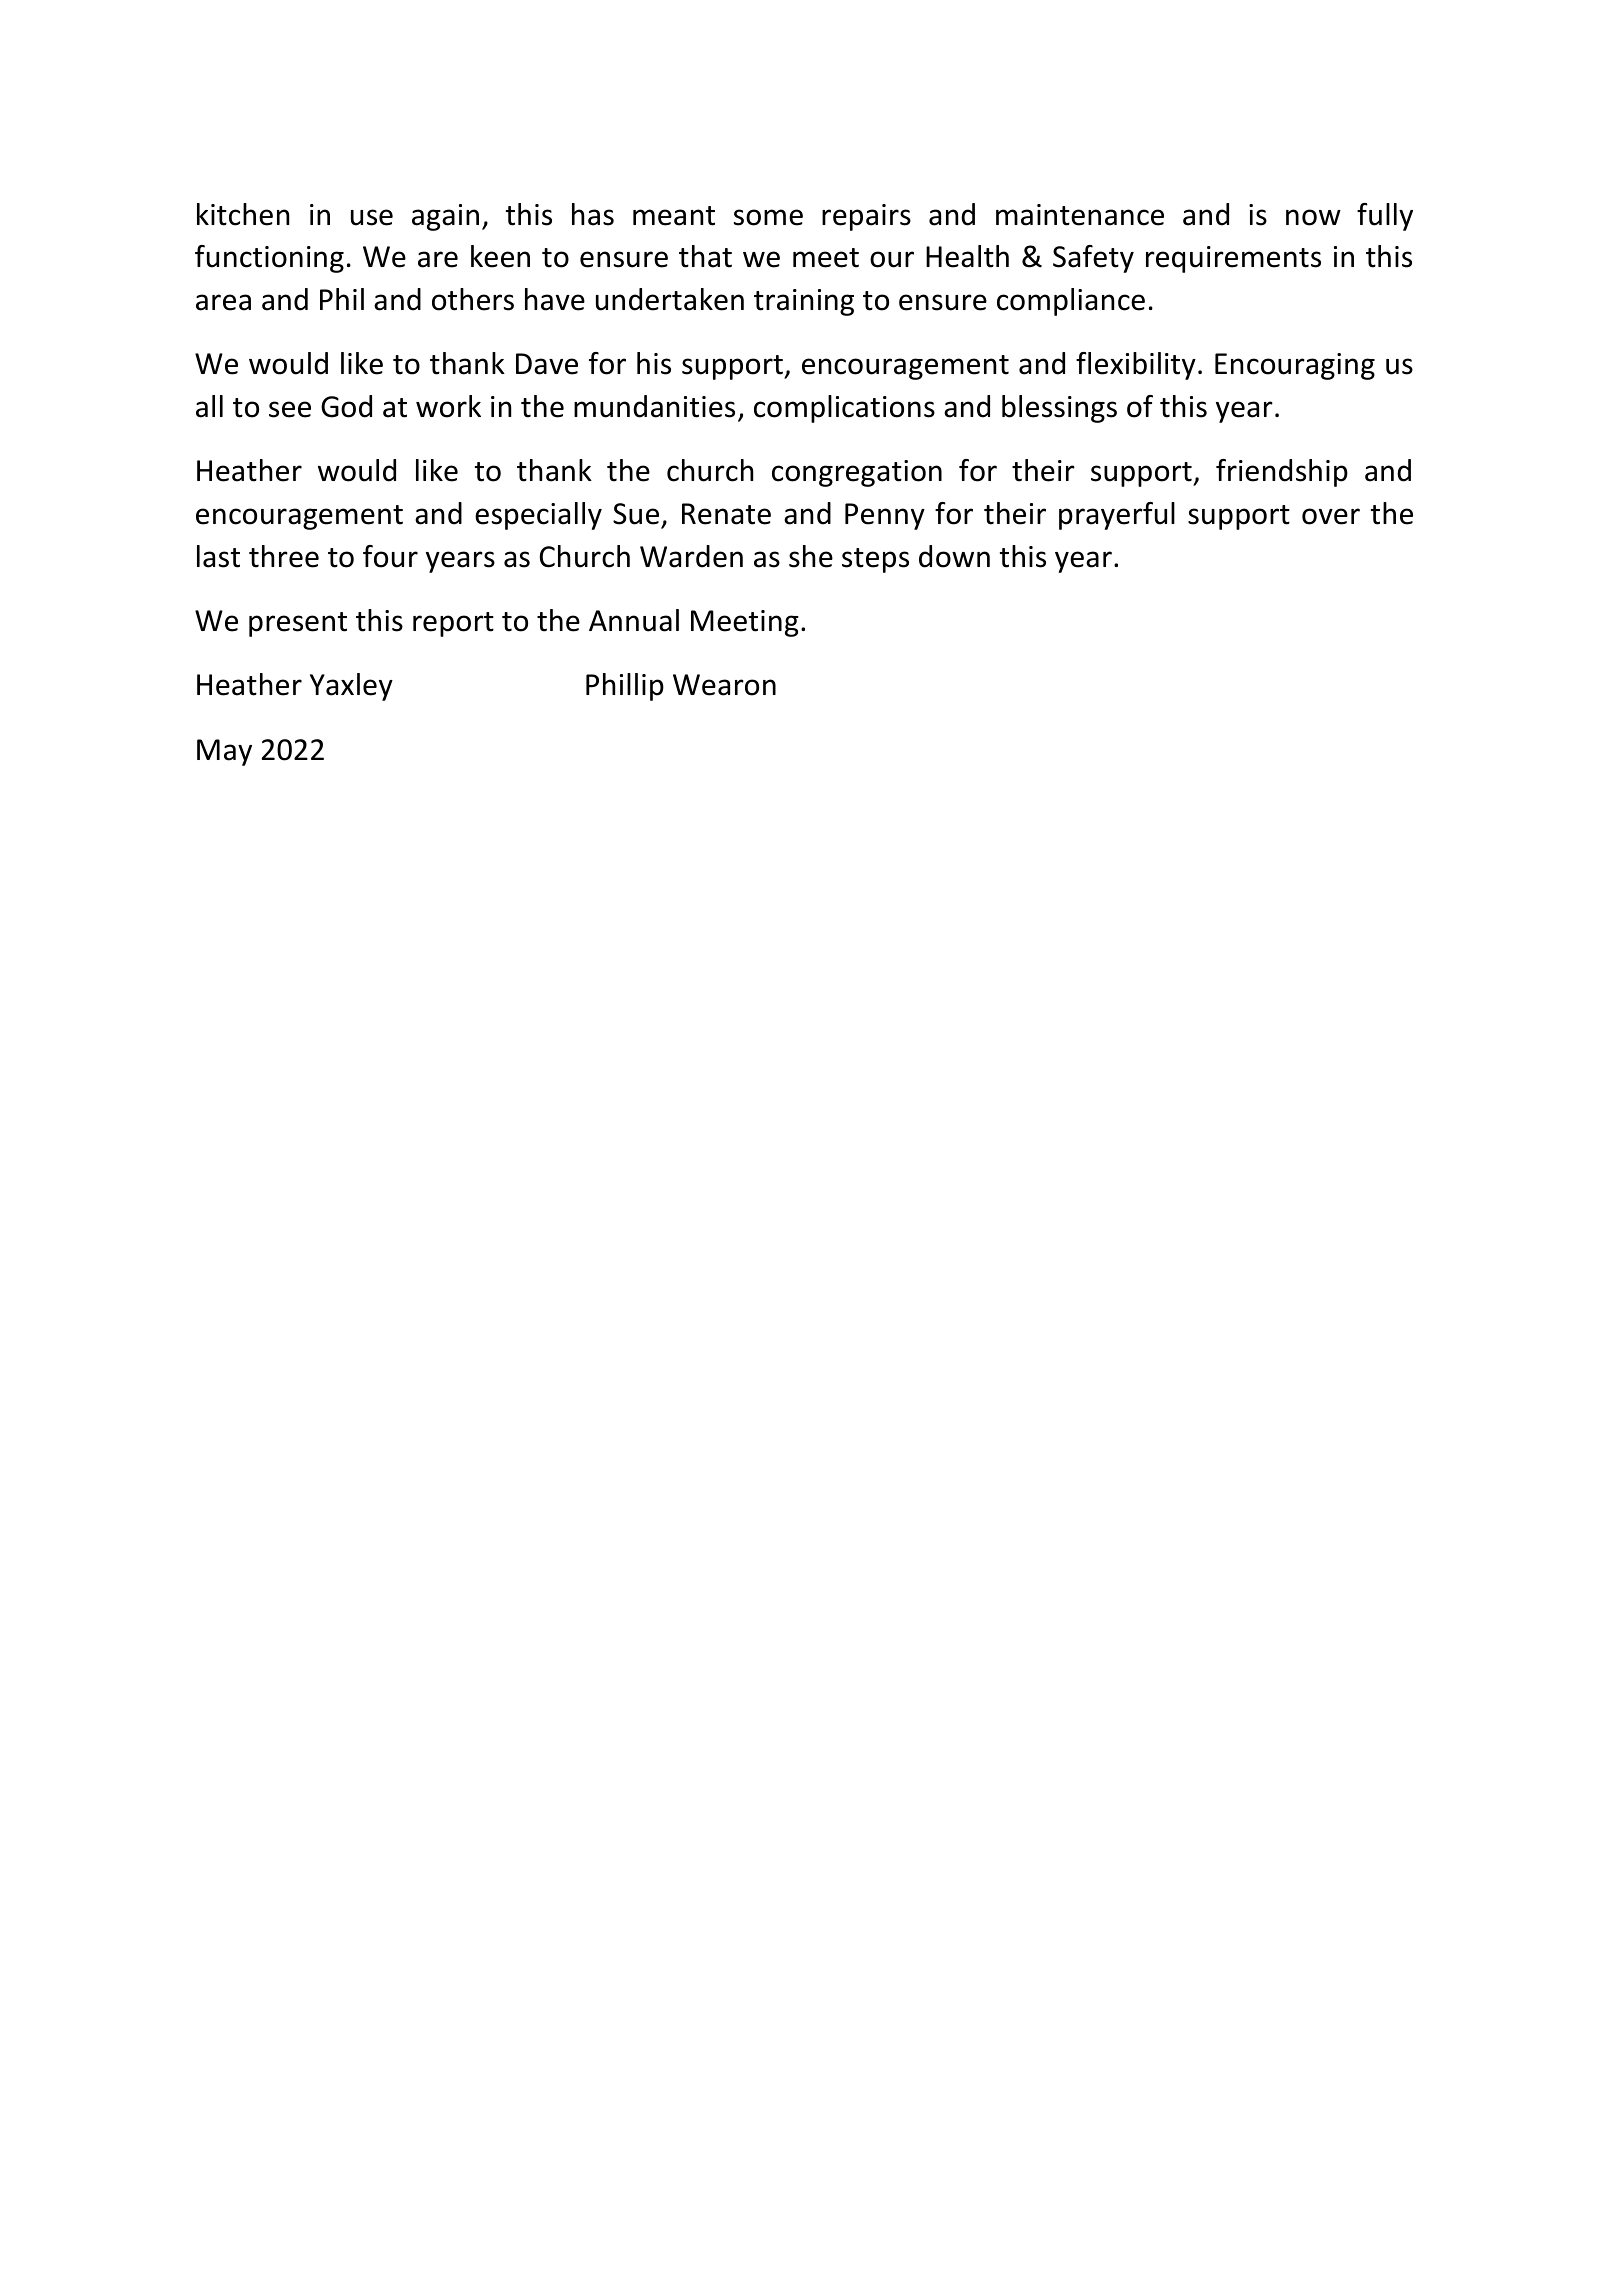  Describe the element at coordinates (224, 752) in the document. I see `May` at that location.
